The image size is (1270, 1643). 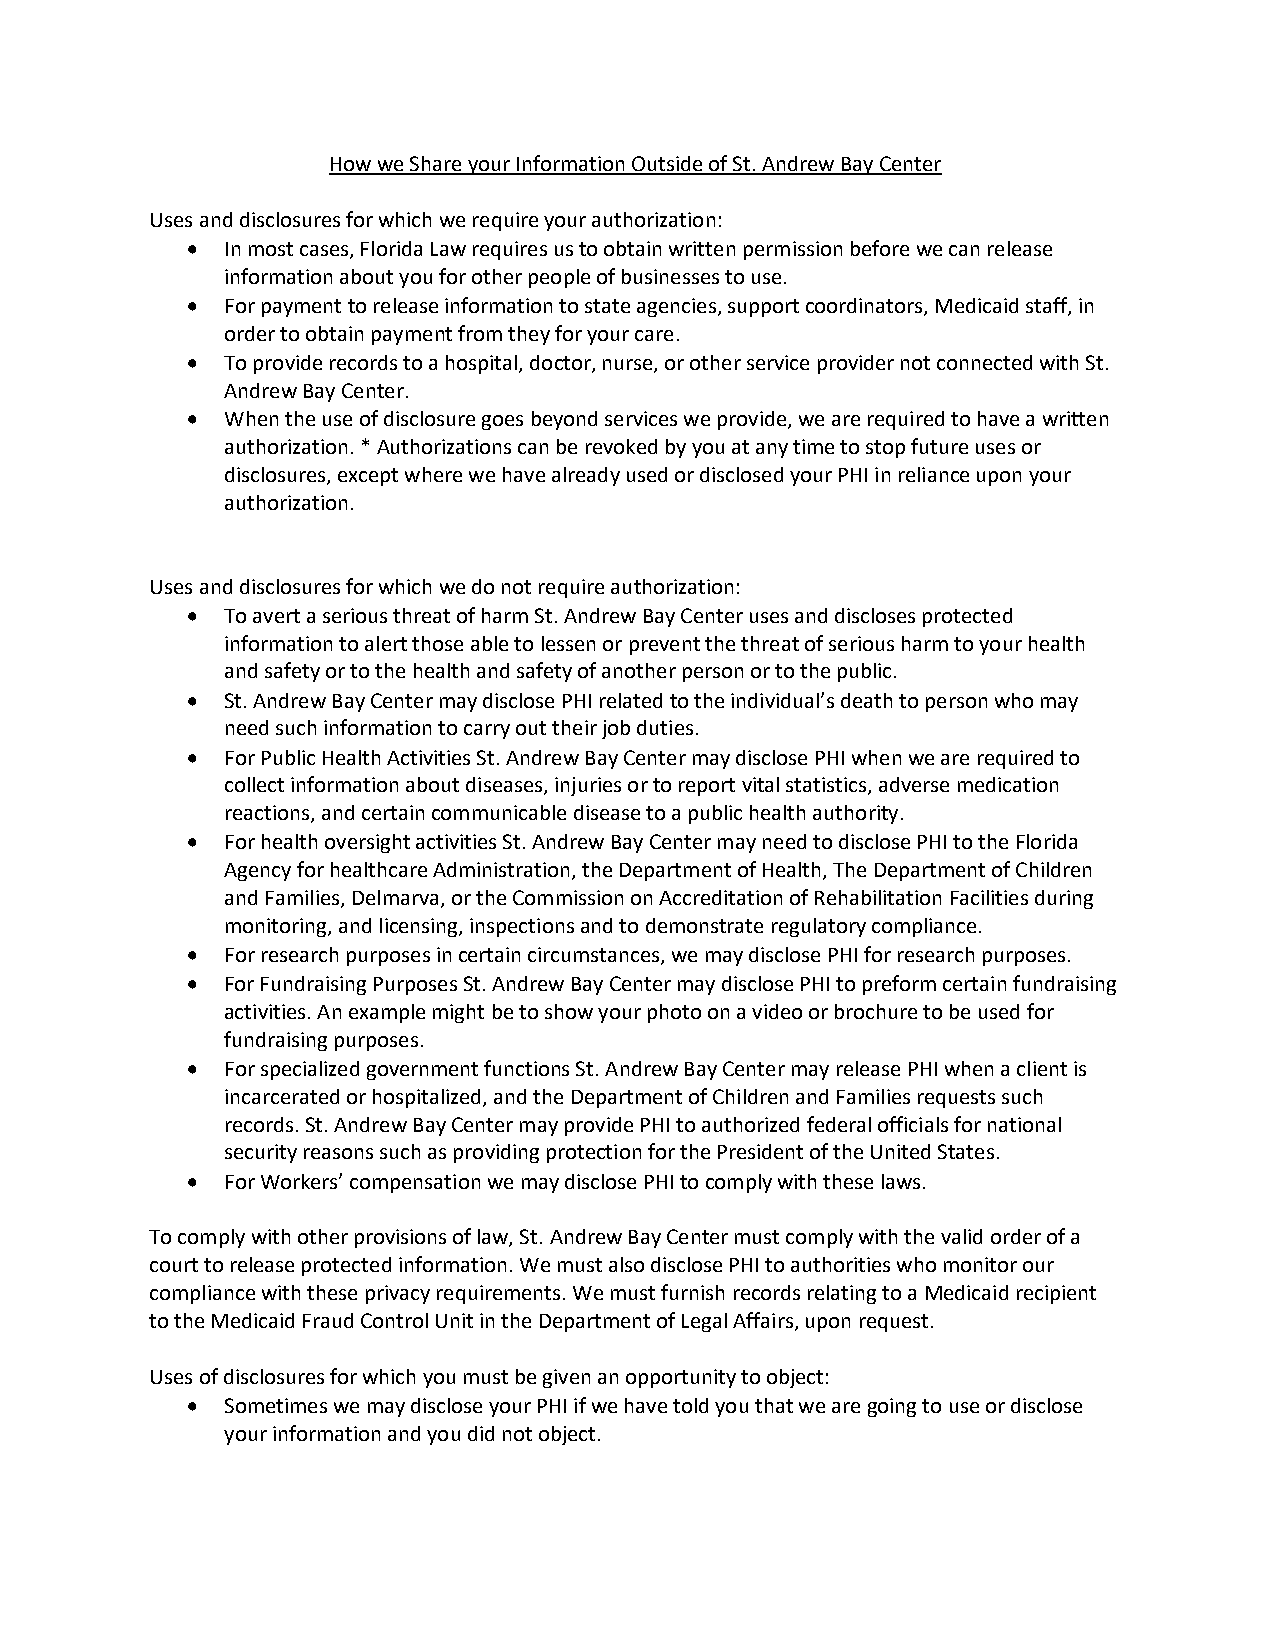 I want to click on most, so click(x=271, y=249).
